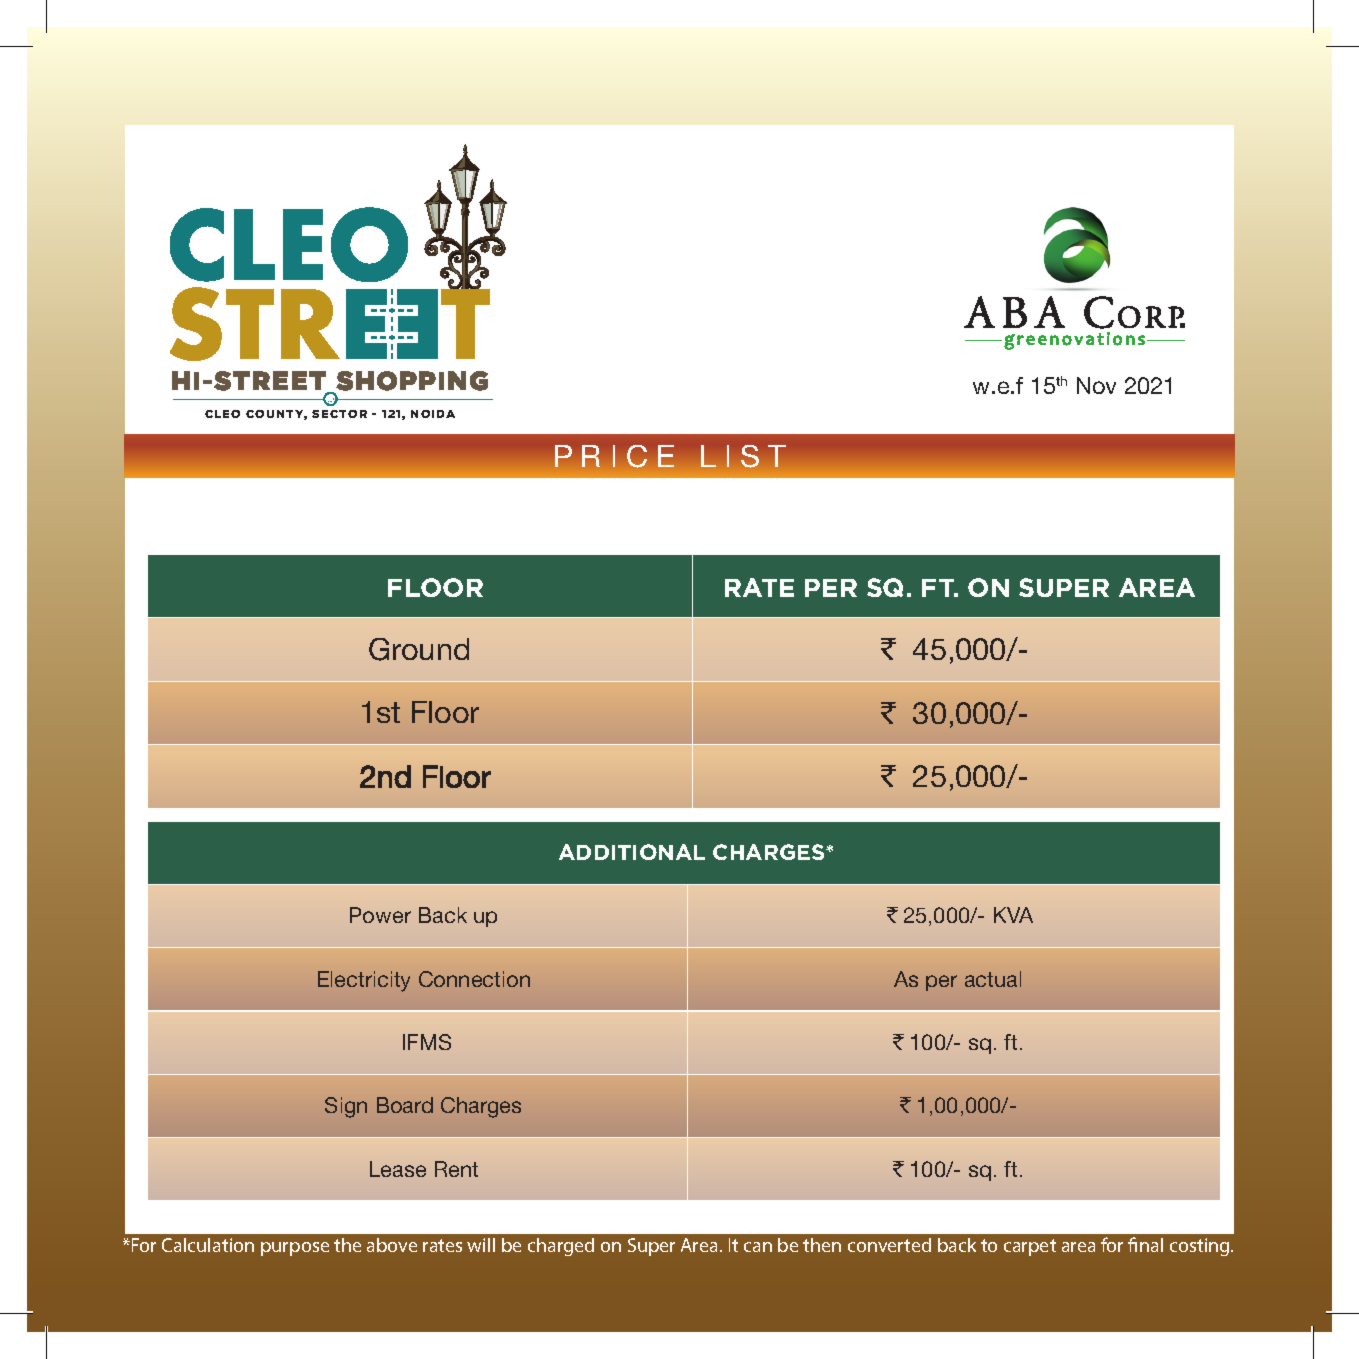  I want to click on Board, so click(405, 1105).
